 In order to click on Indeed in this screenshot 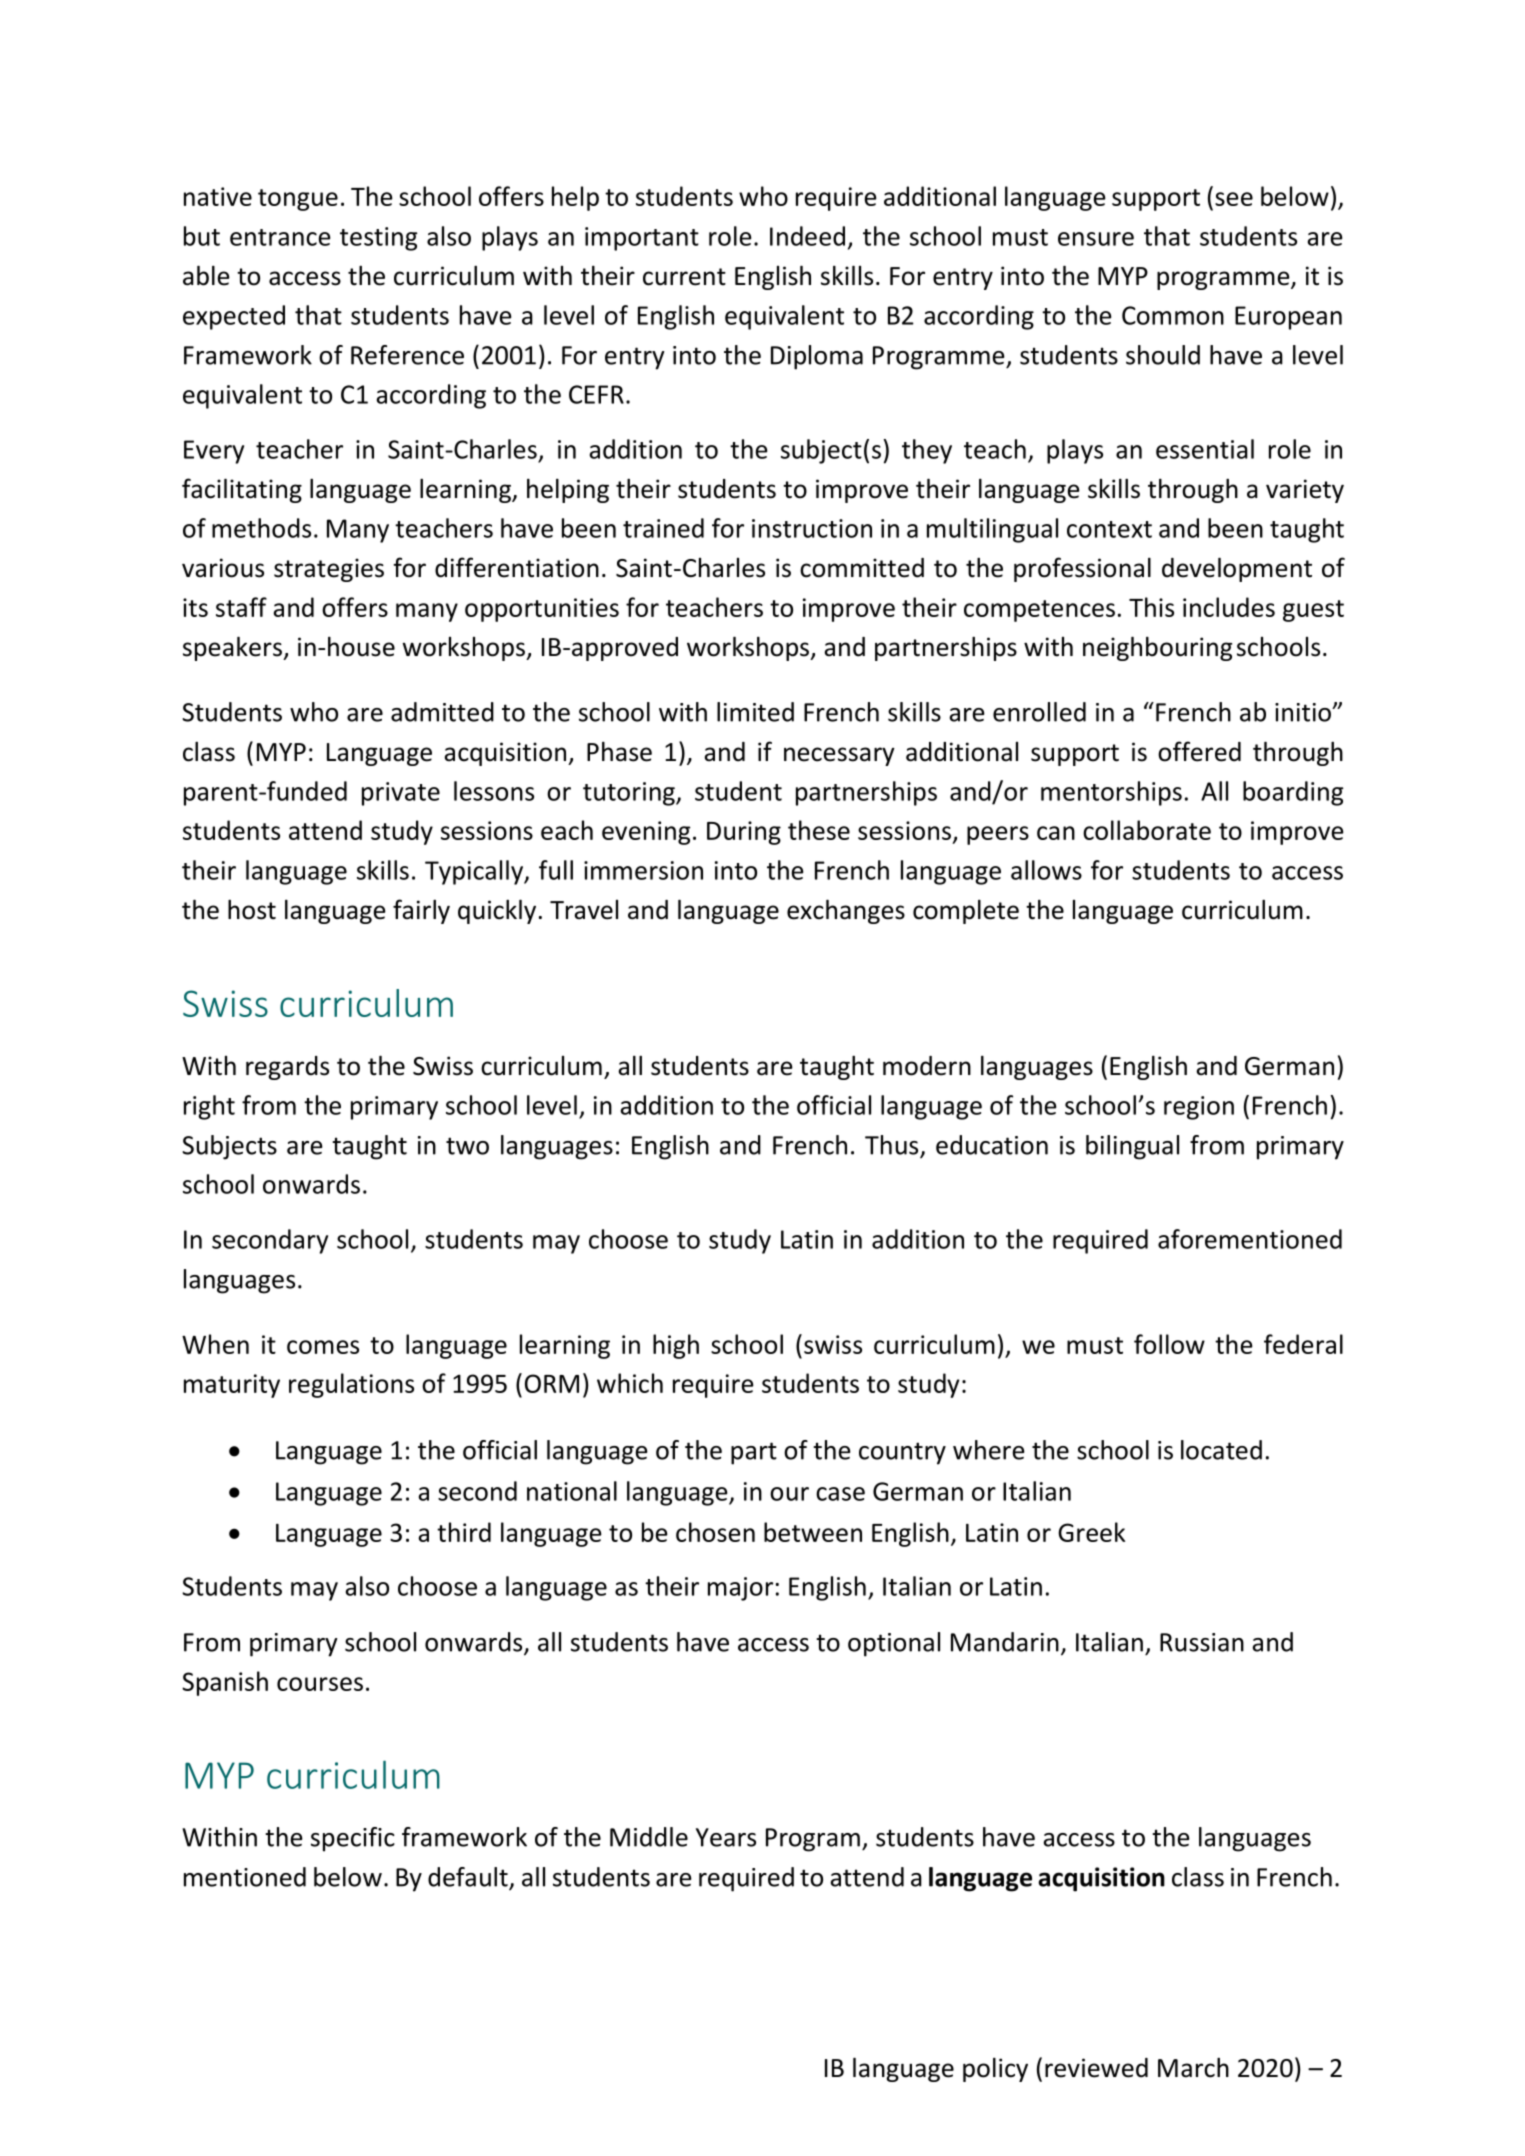, I will do `click(807, 236)`.
